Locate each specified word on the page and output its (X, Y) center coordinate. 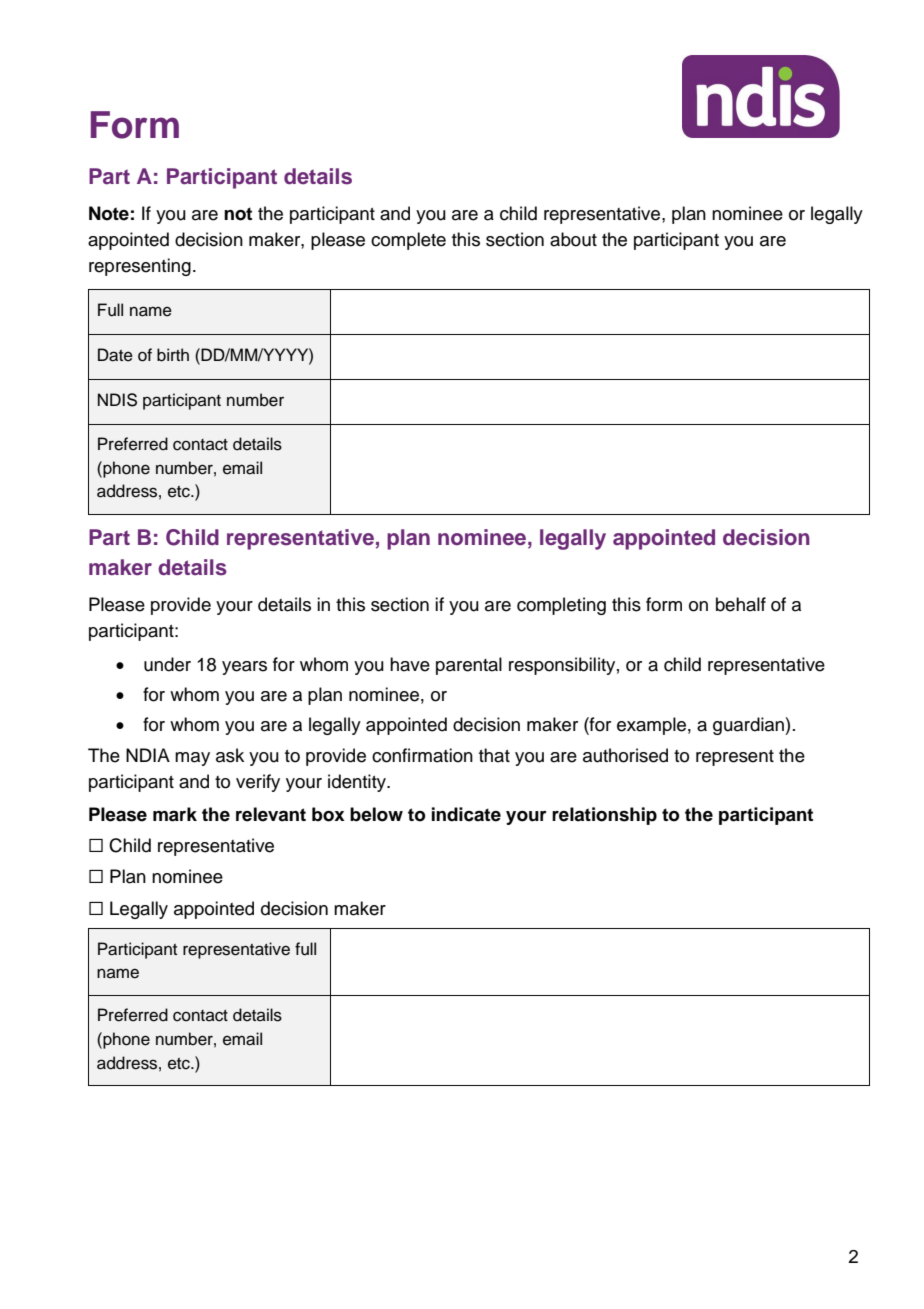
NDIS (117, 400)
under (167, 664)
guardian (749, 726)
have (410, 664)
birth (173, 355)
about (573, 239)
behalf (741, 604)
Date (115, 355)
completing (561, 606)
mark (175, 814)
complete (408, 241)
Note (109, 213)
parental (469, 666)
